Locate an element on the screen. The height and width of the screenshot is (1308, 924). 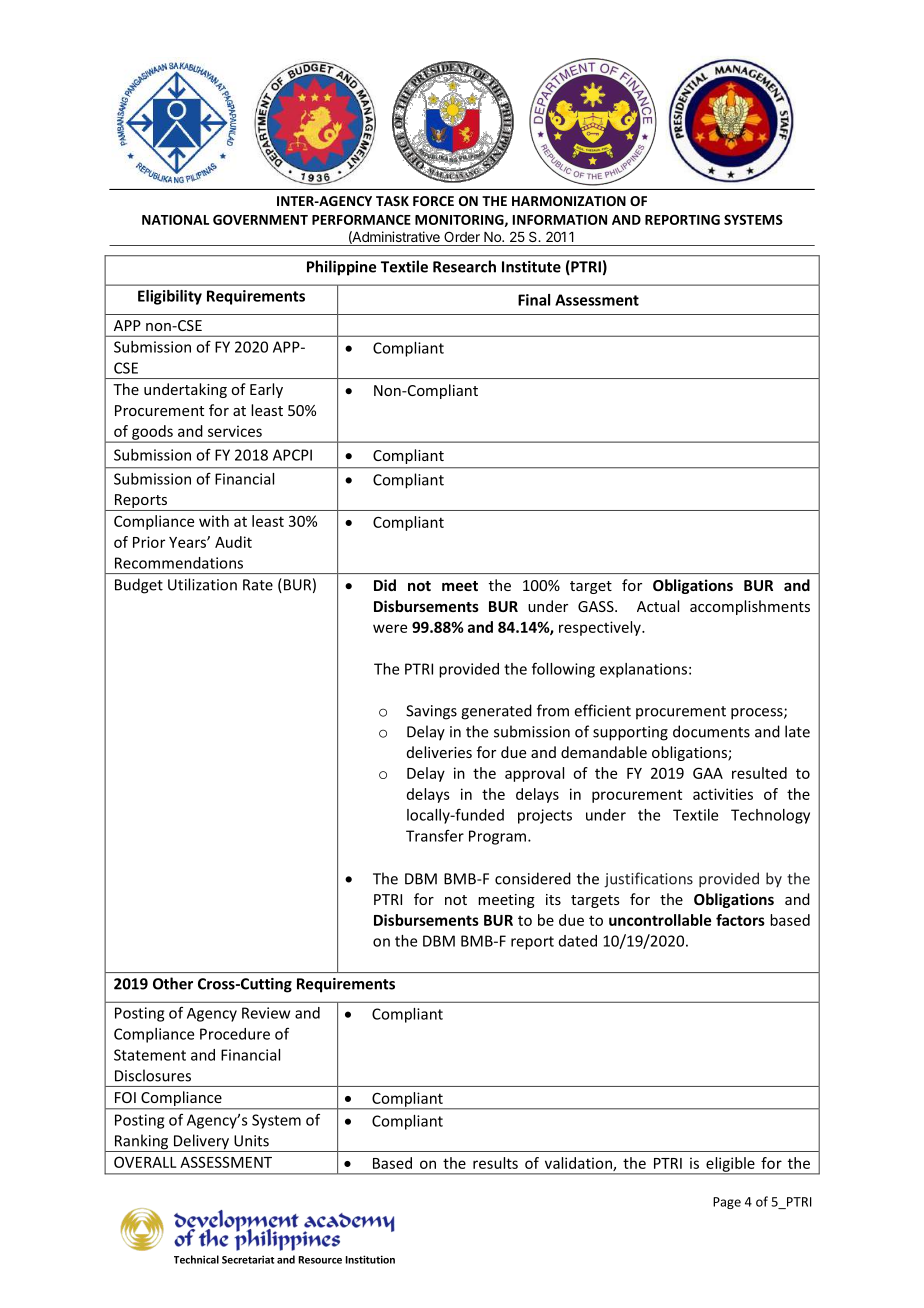
deliveries is located at coordinates (439, 752).
